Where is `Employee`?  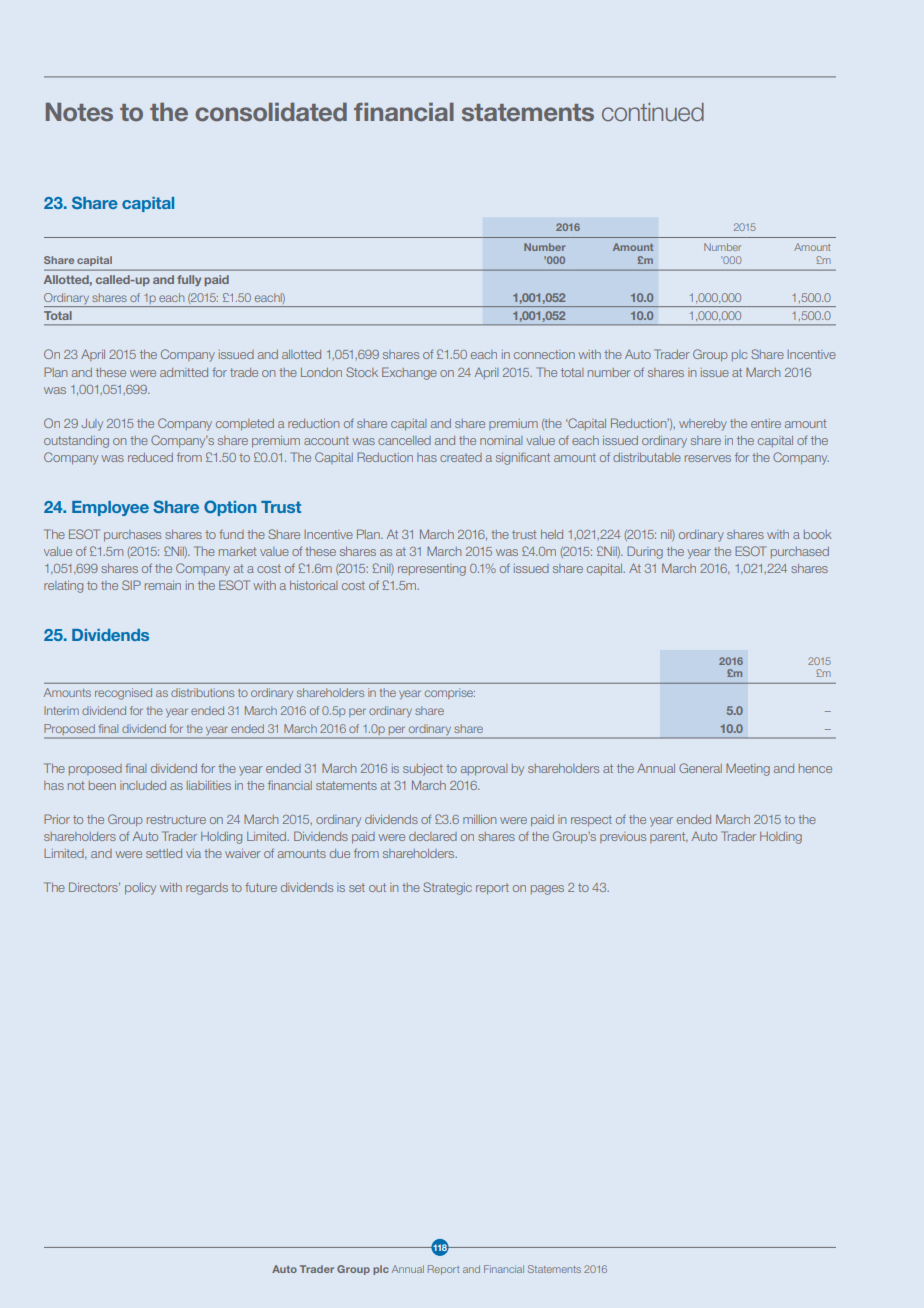
Employee is located at coordinates (110, 508).
